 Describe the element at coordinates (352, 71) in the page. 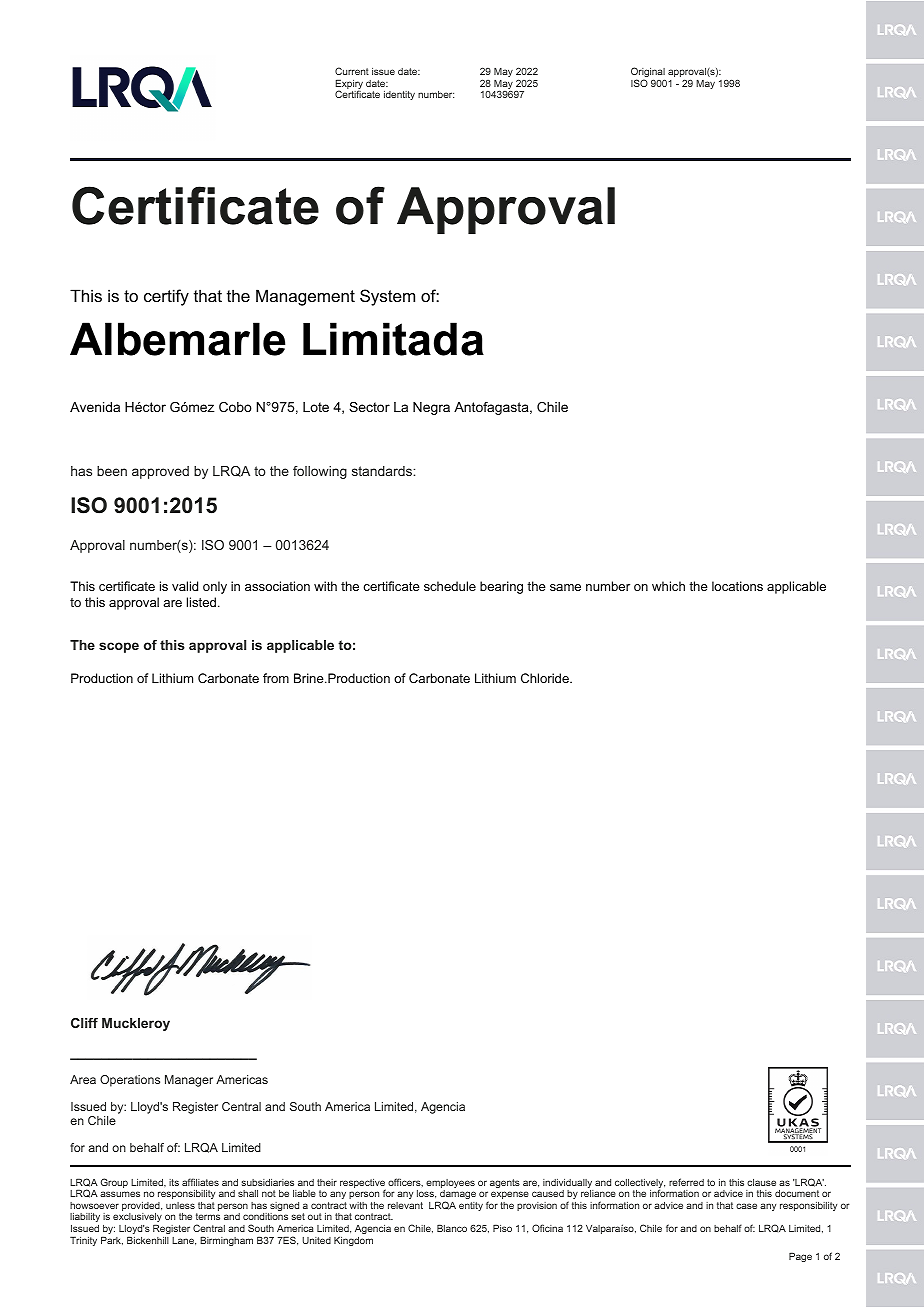

I see `Current` at that location.
